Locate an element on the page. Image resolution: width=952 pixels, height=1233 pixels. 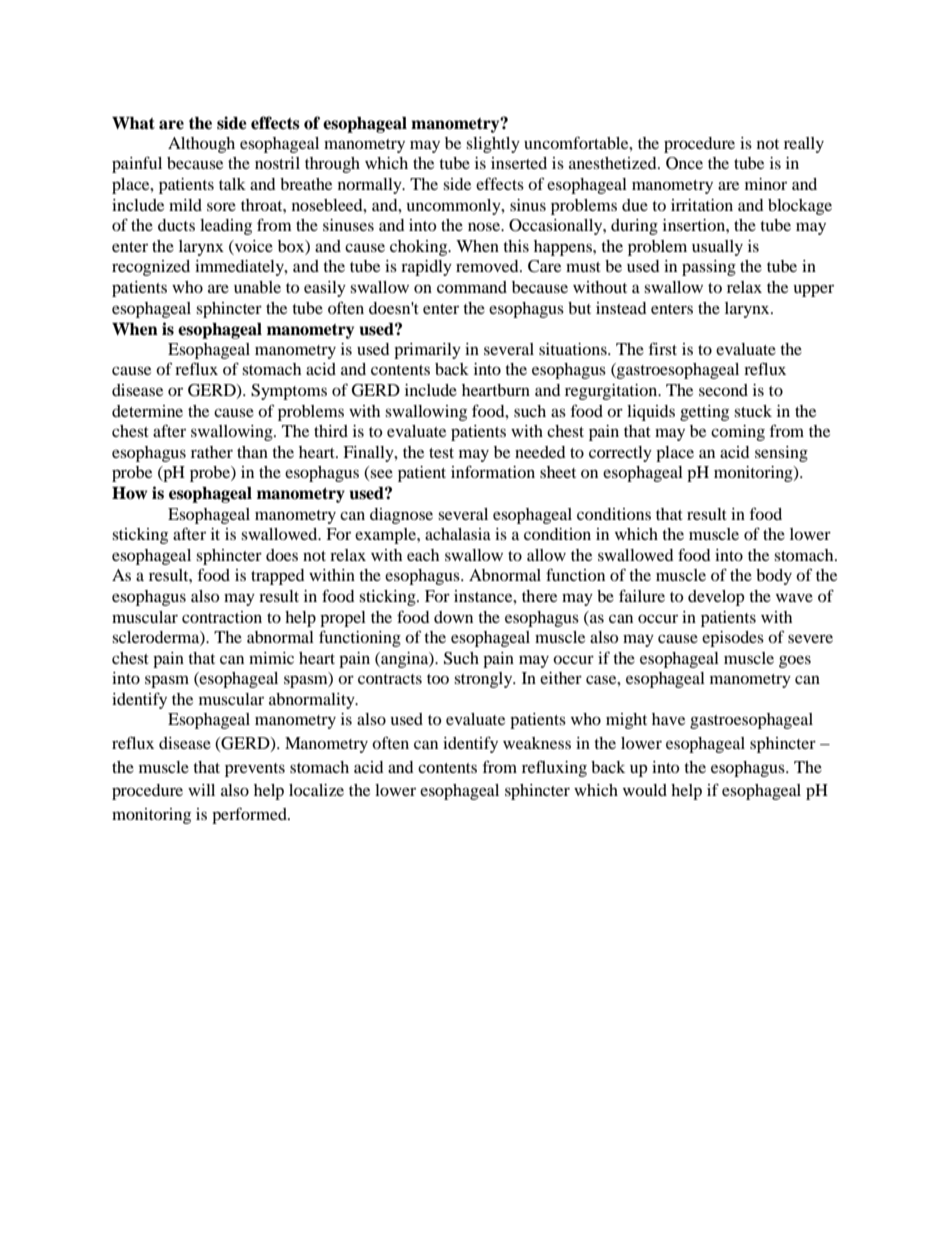
Although is located at coordinates (201, 145).
